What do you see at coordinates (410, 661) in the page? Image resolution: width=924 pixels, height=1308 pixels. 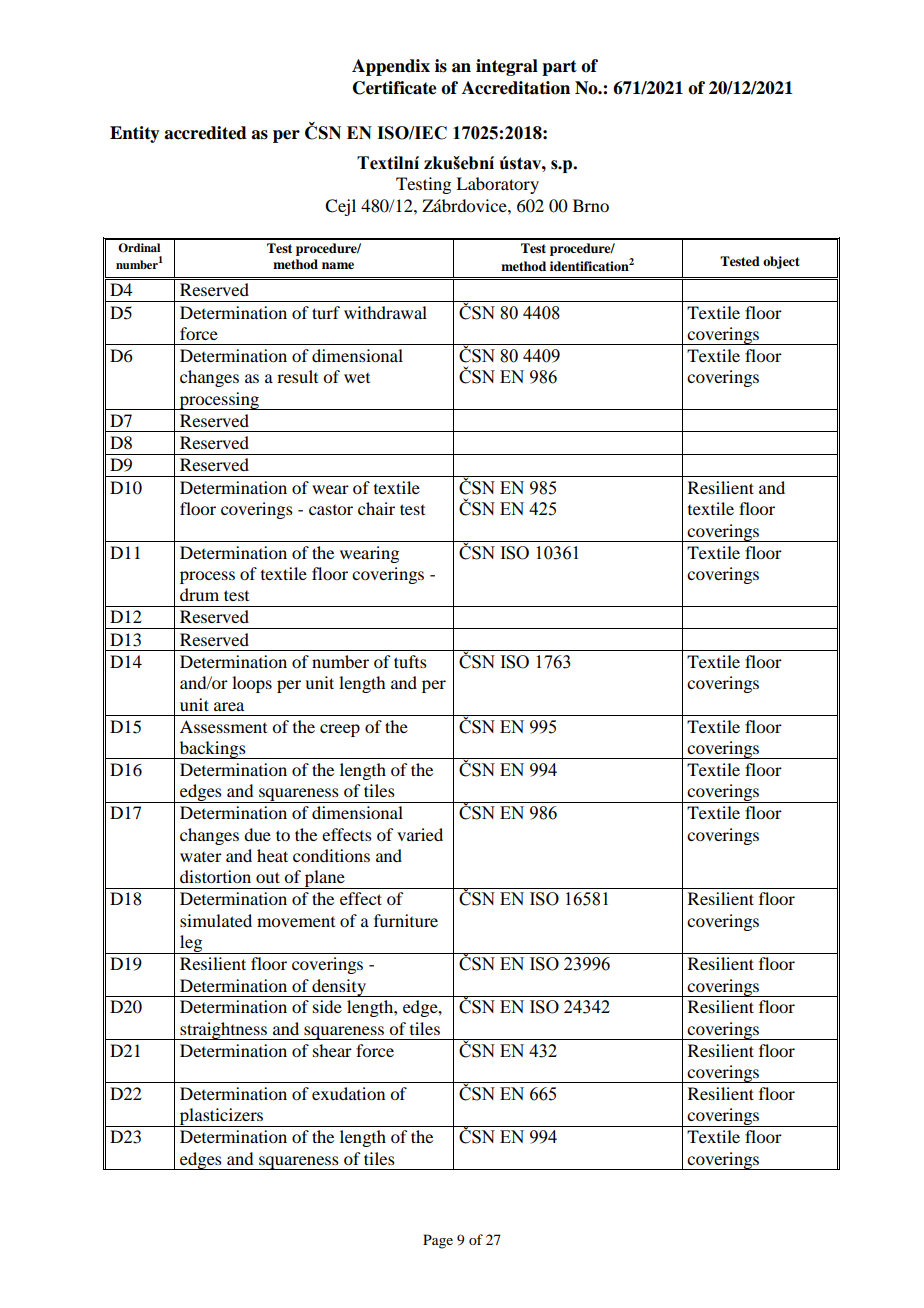 I see `tufts` at bounding box center [410, 661].
